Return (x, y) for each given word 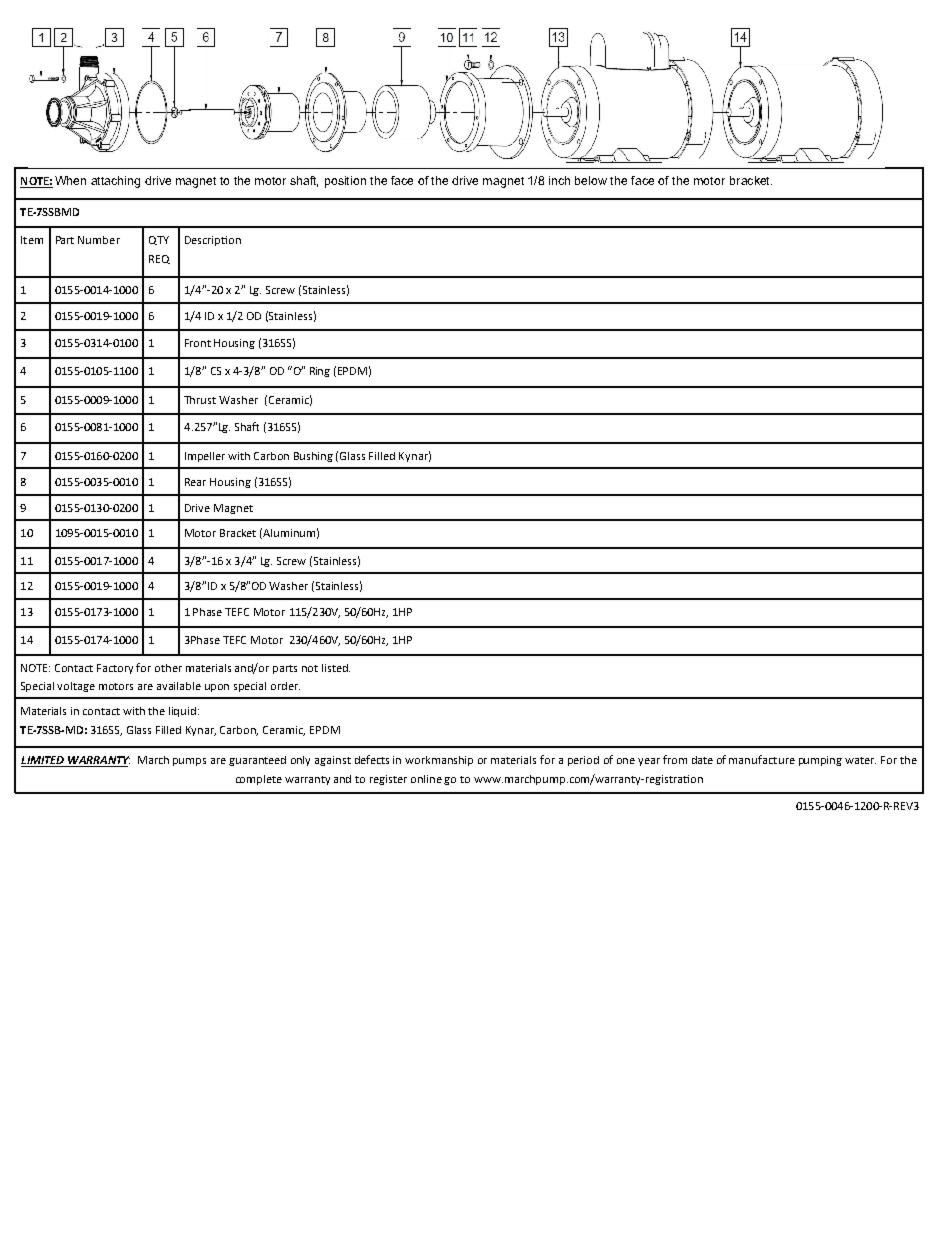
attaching (115, 182)
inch (559, 180)
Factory (117, 669)
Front (198, 343)
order (285, 686)
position (345, 182)
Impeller (205, 457)
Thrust (200, 400)
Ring (320, 372)
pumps (189, 762)
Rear (195, 482)
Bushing (313, 457)
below (591, 180)
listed (336, 668)
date (702, 760)
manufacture (762, 759)
